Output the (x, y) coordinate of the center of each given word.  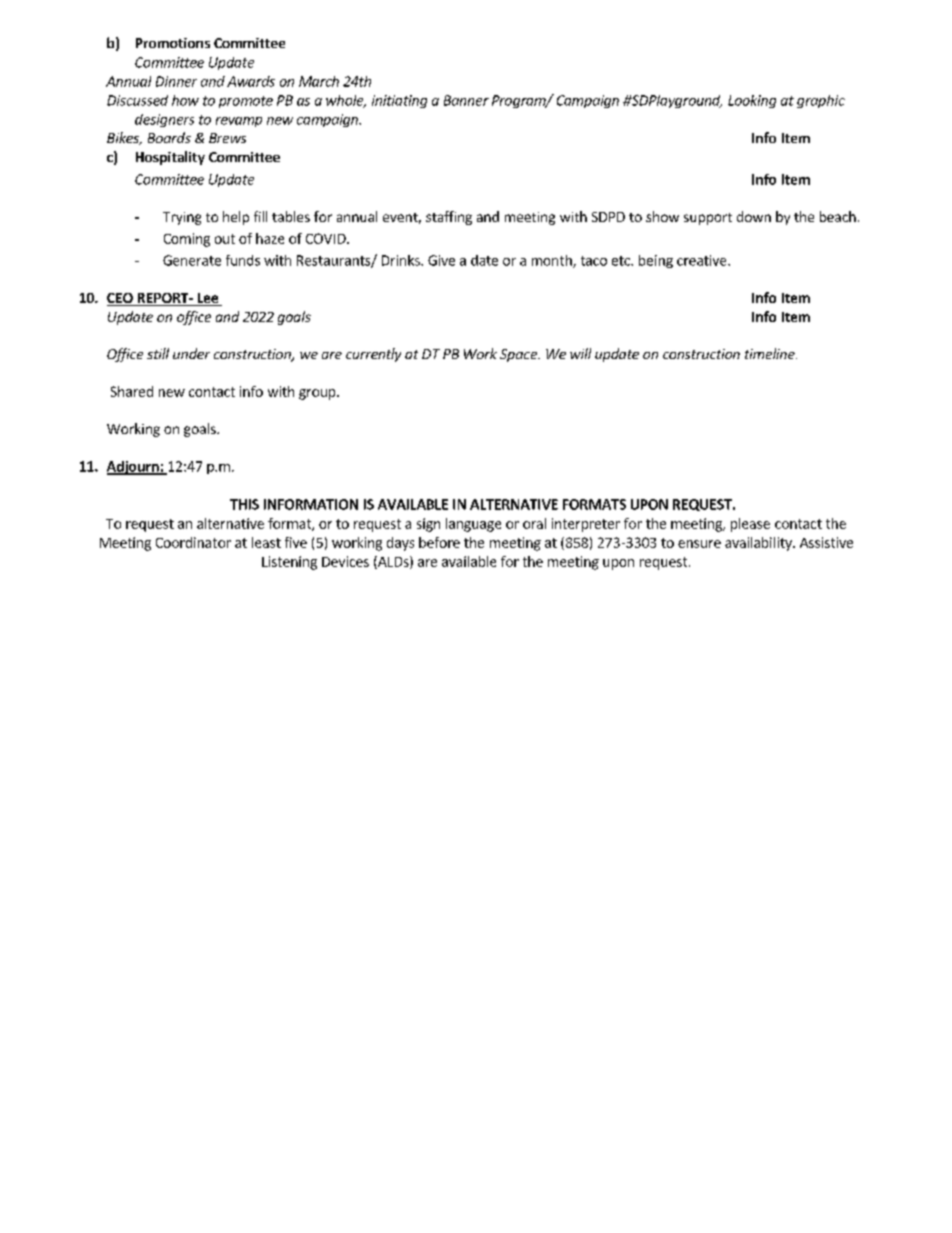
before (439, 542)
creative (703, 260)
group (318, 394)
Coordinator (193, 542)
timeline (771, 353)
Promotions (173, 43)
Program (520, 101)
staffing (449, 218)
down (754, 216)
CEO (121, 299)
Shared (132, 391)
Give (441, 260)
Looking (752, 101)
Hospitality (170, 158)
